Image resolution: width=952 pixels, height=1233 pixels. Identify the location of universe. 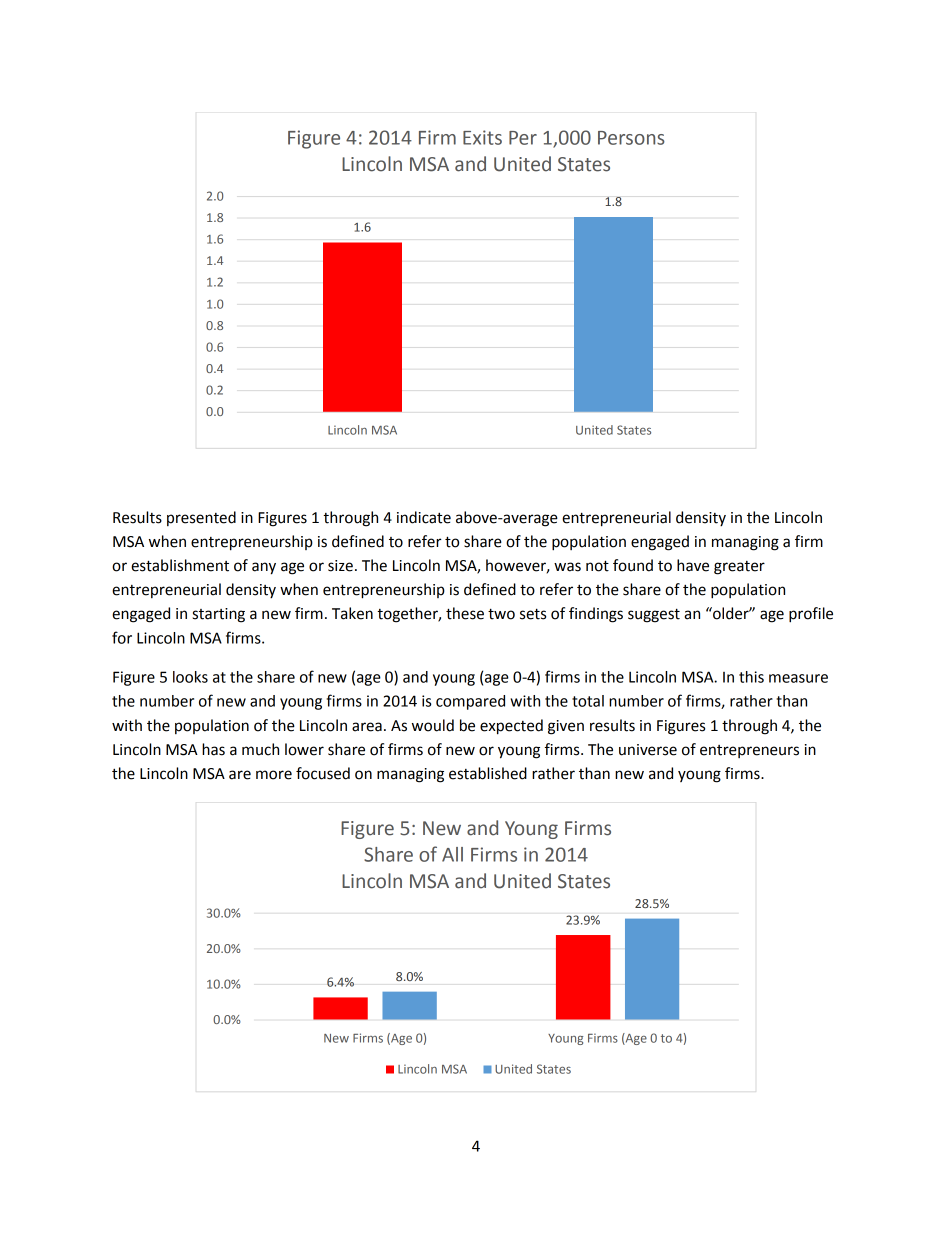
(648, 750).
